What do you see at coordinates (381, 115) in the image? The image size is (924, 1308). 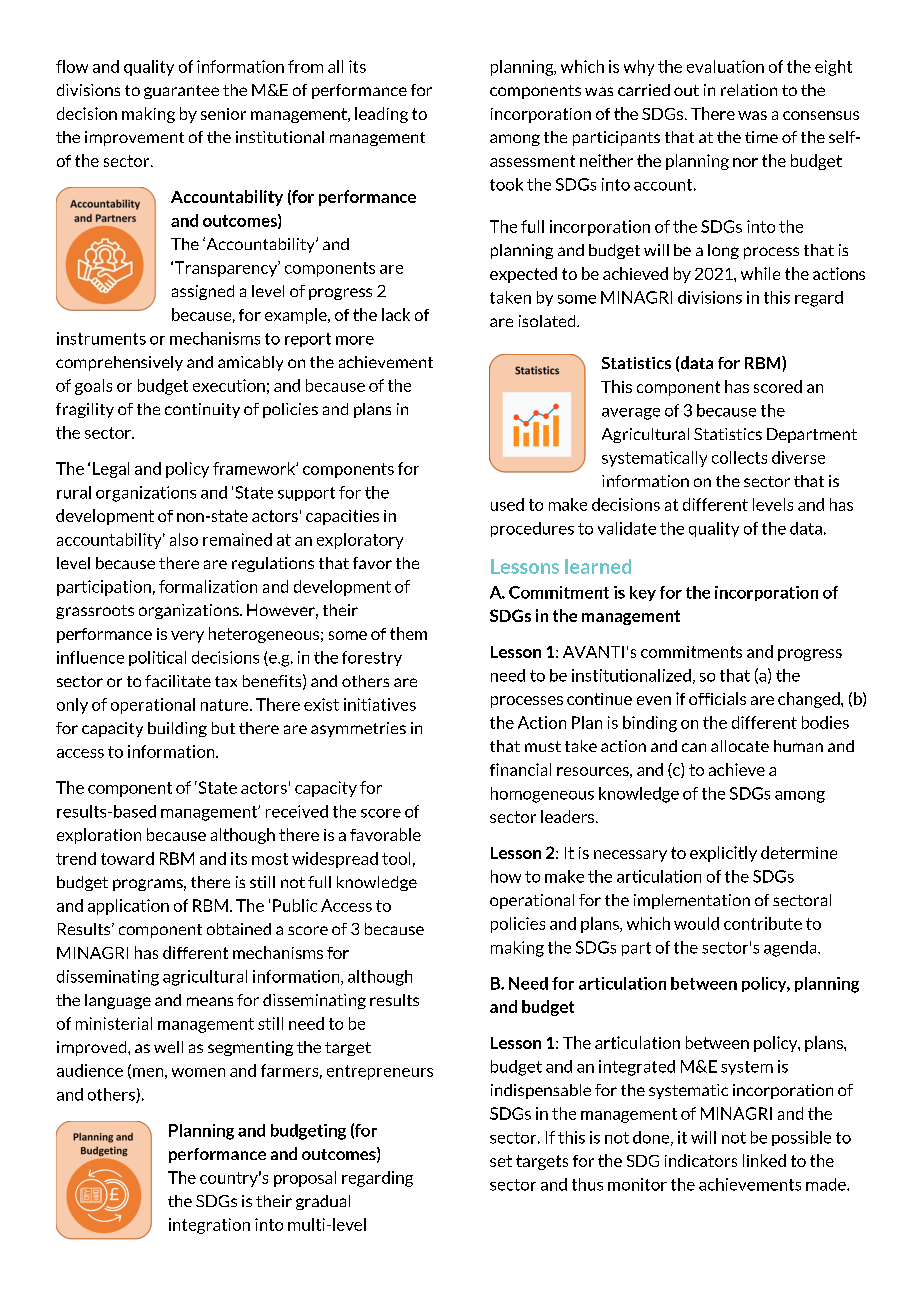 I see `leading` at bounding box center [381, 115].
